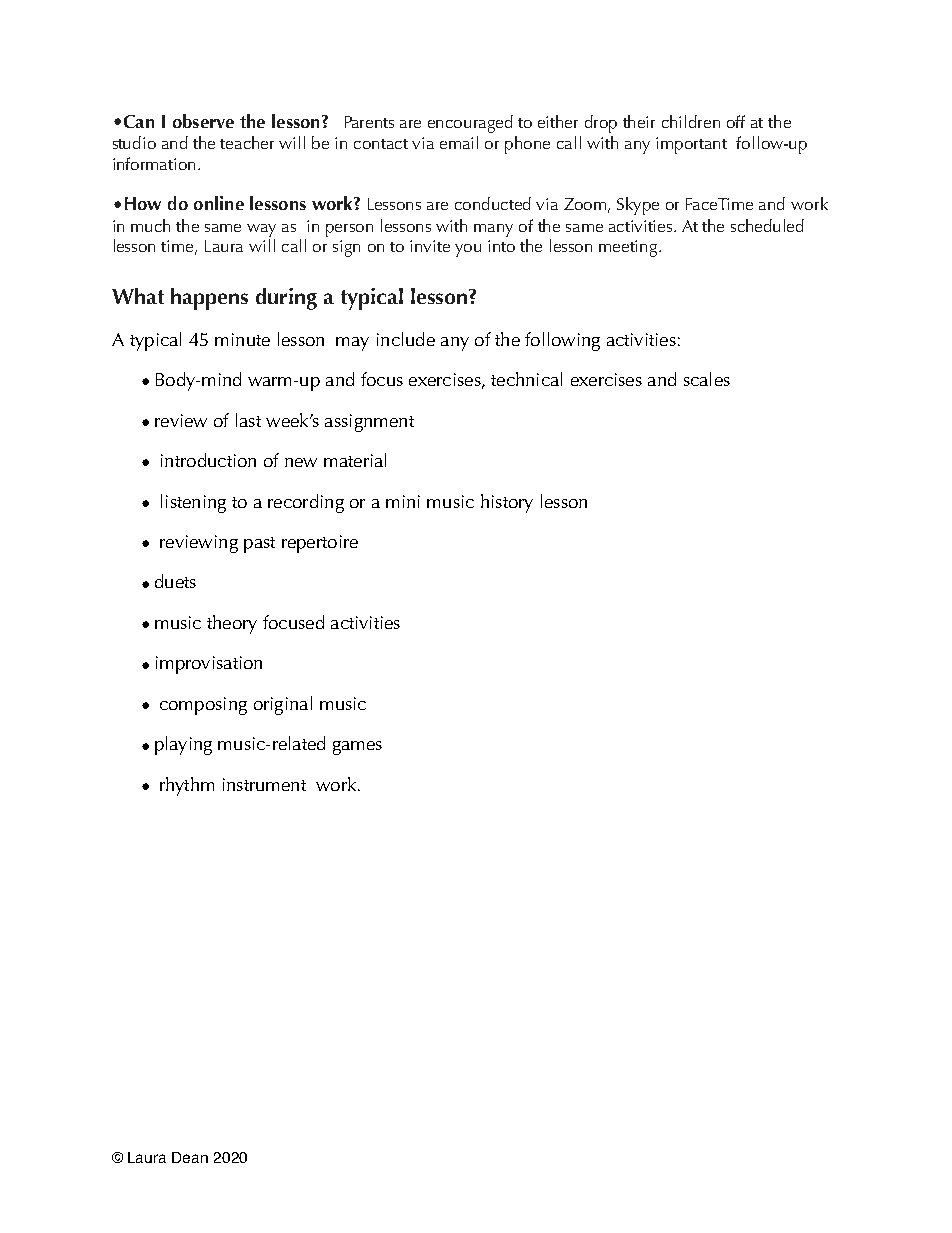 The image size is (952, 1233). What do you see at coordinates (507, 503) in the screenshot?
I see `history` at bounding box center [507, 503].
